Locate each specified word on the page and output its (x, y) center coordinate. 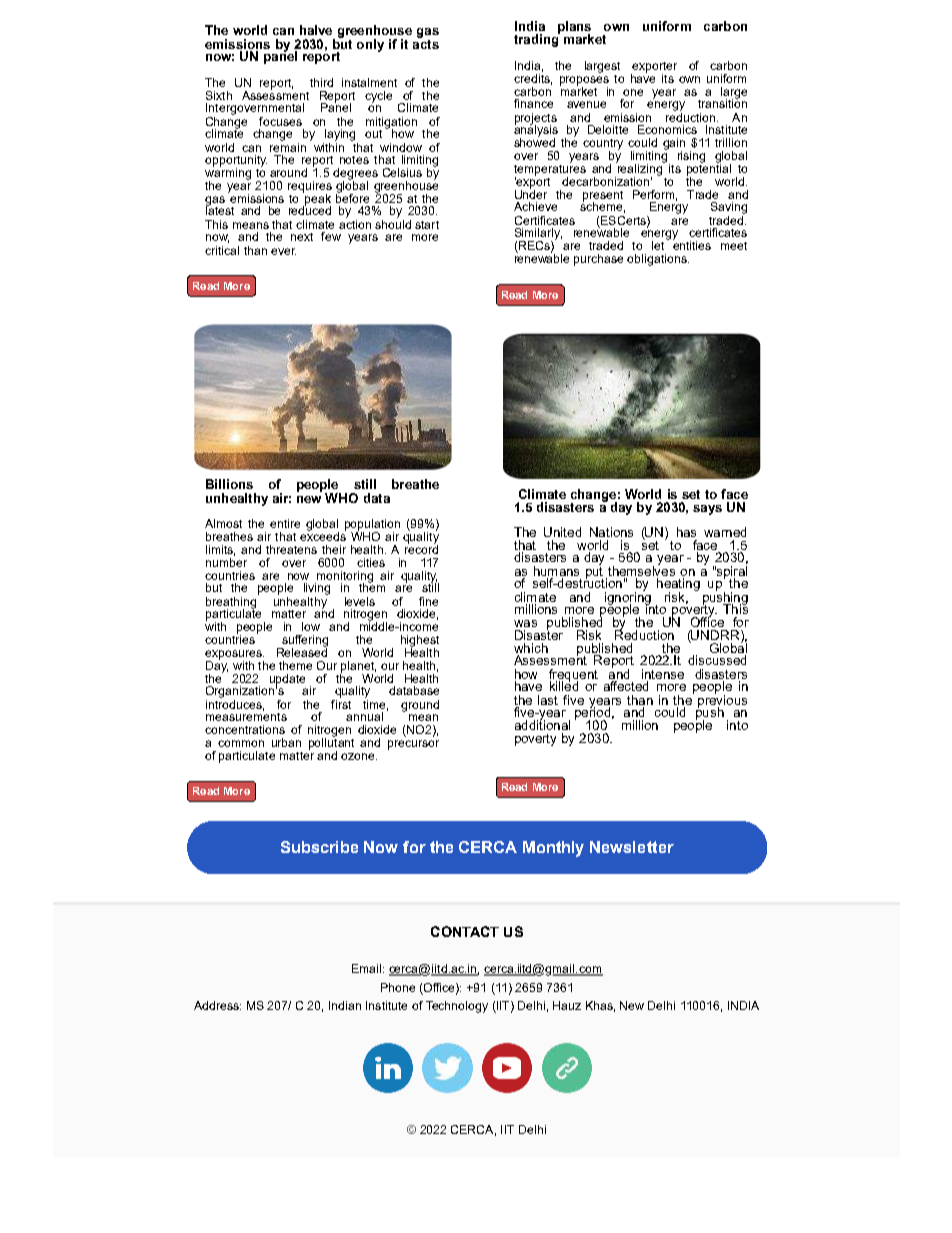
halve (316, 30)
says (707, 510)
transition (722, 102)
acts (426, 43)
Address (217, 1005)
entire (285, 523)
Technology (457, 1007)
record (421, 548)
